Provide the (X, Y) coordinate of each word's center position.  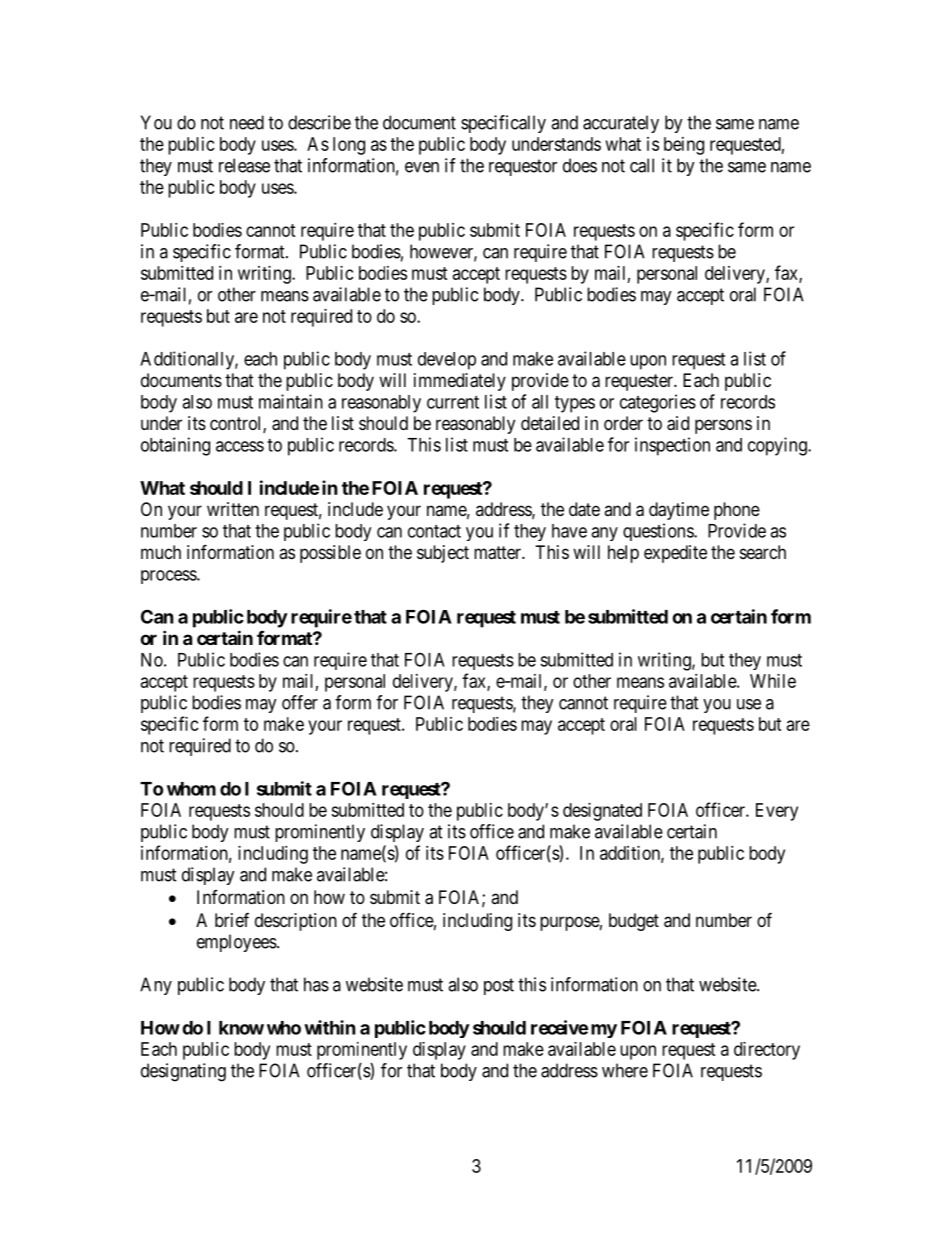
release (244, 165)
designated (602, 812)
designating (183, 1072)
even (422, 167)
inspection (672, 446)
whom (191, 789)
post (499, 986)
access (240, 446)
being (684, 146)
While (773, 681)
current (453, 402)
